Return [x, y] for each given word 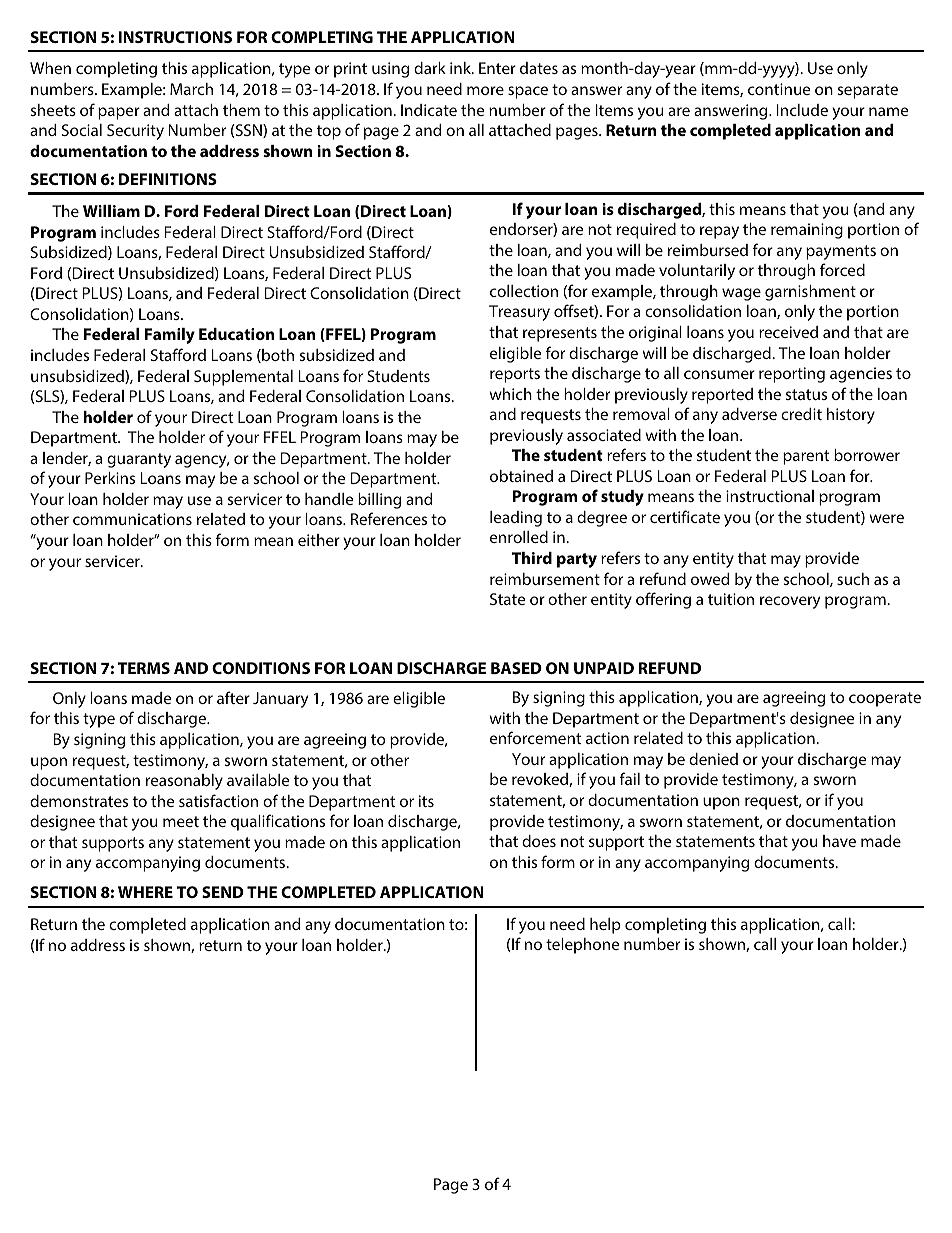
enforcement [535, 737]
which [510, 394]
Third [532, 558]
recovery [790, 602]
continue [779, 89]
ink [461, 68]
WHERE [145, 892]
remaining [807, 231]
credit [801, 414]
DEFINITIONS [168, 179]
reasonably [184, 782]
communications [132, 519]
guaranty [139, 460]
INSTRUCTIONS [175, 37]
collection [524, 291]
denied [713, 759]
